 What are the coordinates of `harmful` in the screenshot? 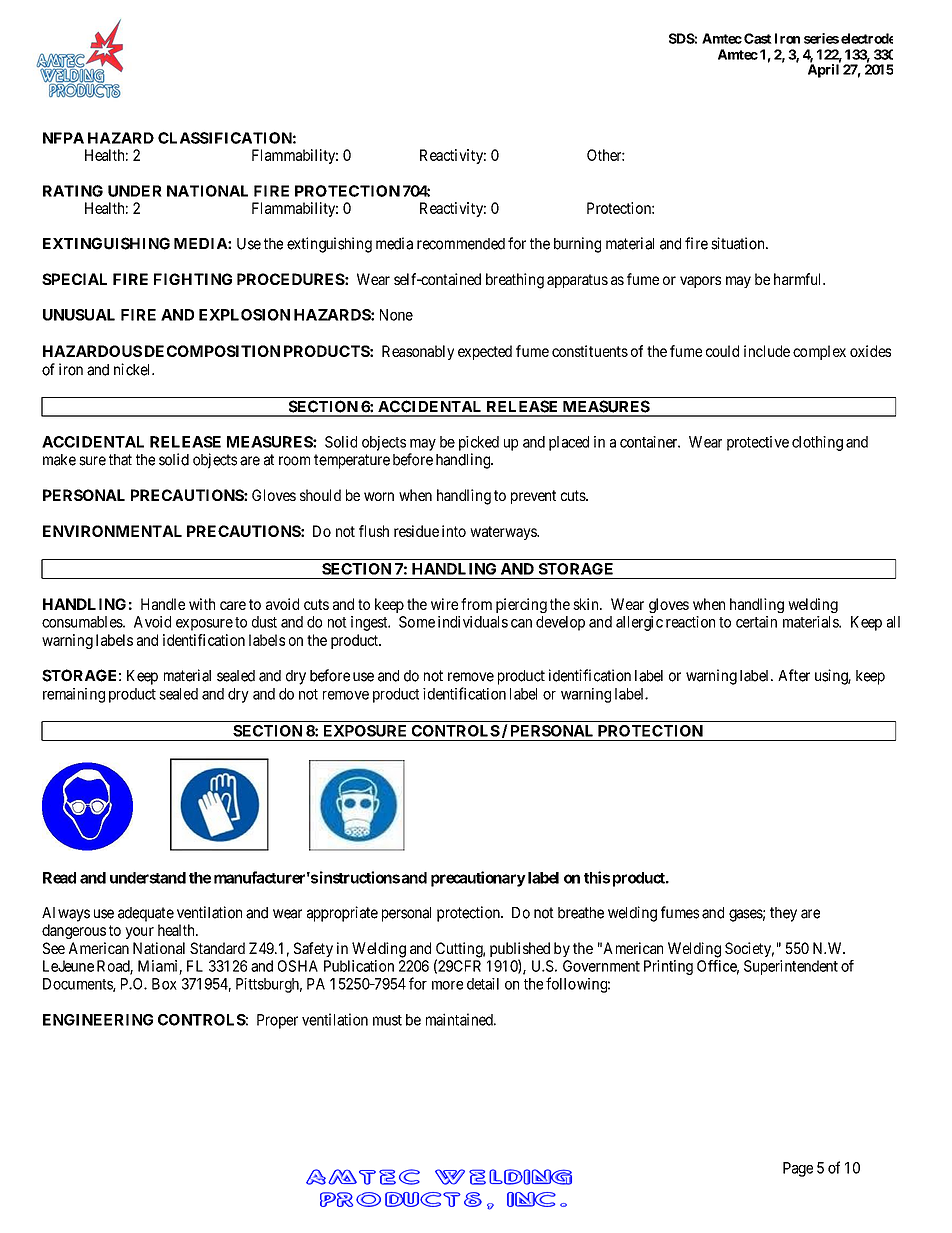 It's located at (799, 279).
